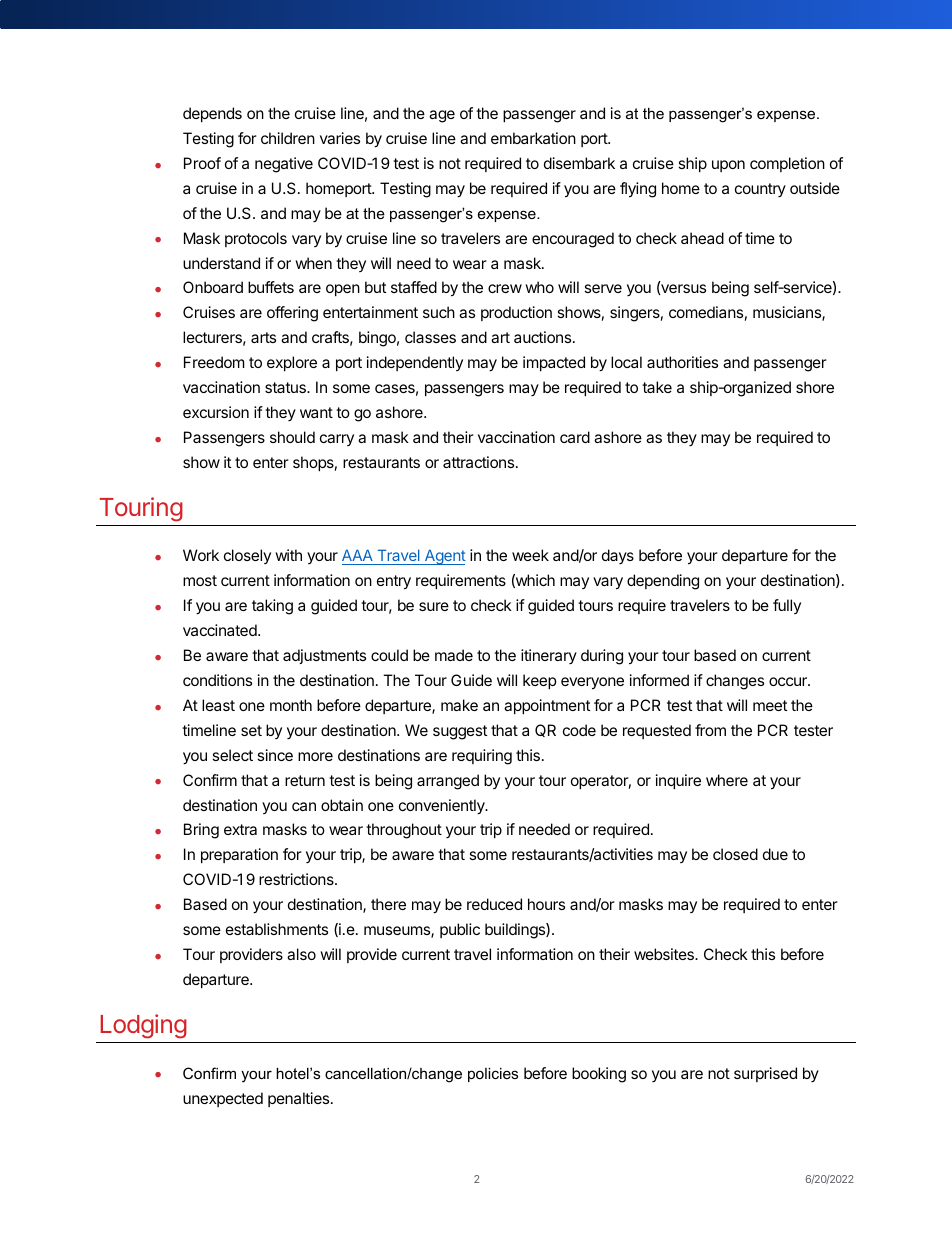  What do you see at coordinates (202, 163) in the page?
I see `Proof` at bounding box center [202, 163].
